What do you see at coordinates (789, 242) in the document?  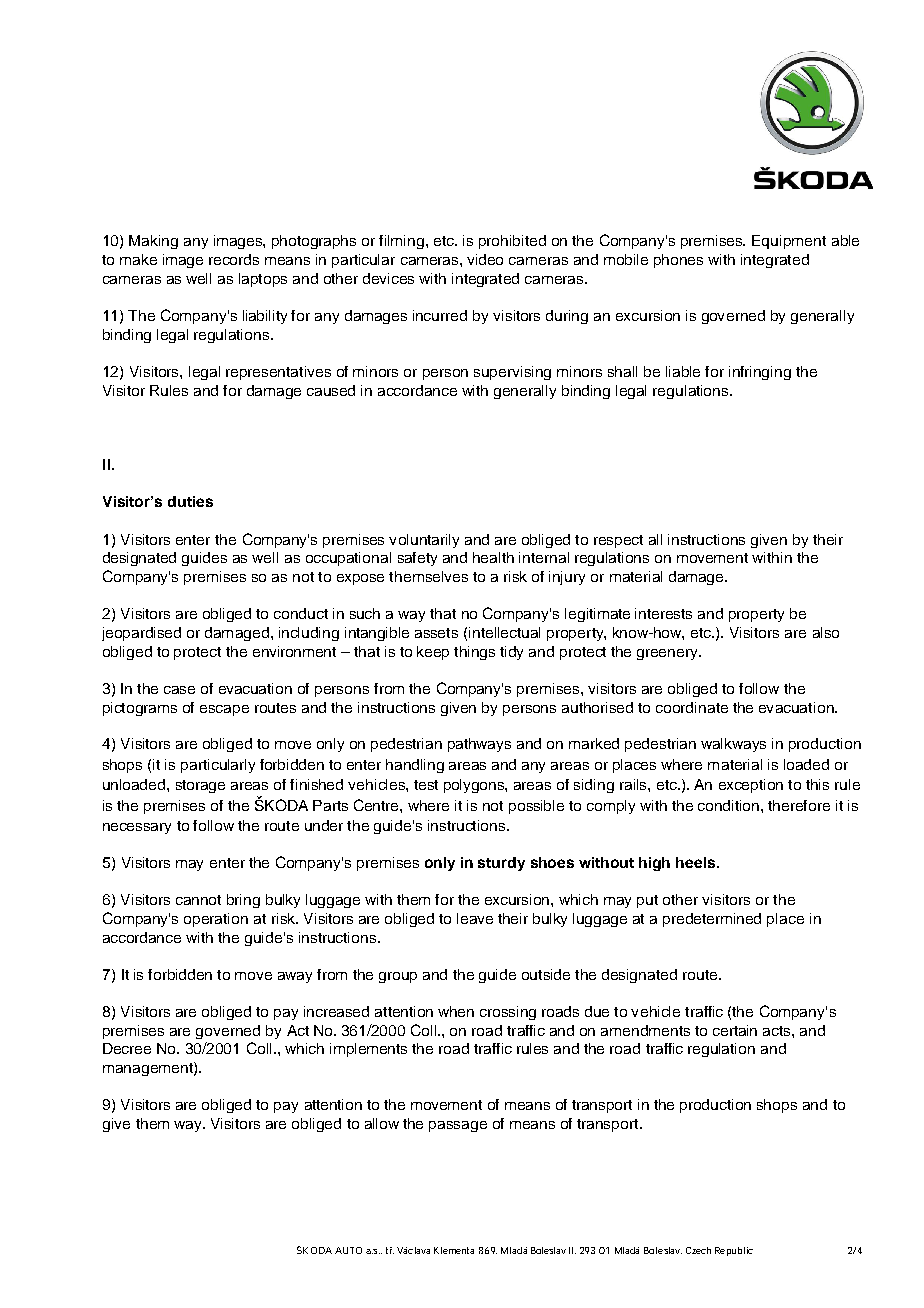 I see `Equipment` at bounding box center [789, 242].
